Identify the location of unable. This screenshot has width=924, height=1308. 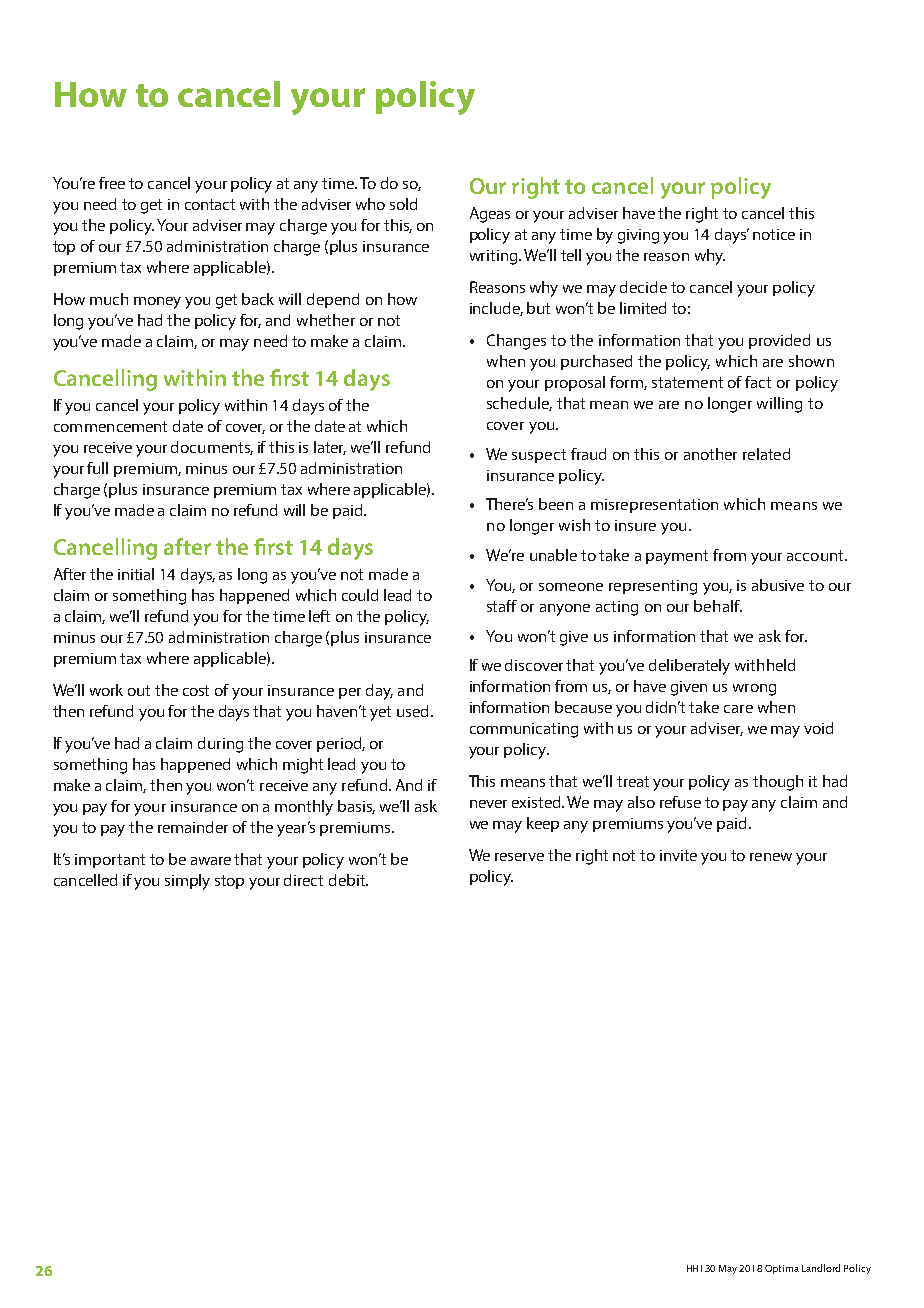
(553, 555).
